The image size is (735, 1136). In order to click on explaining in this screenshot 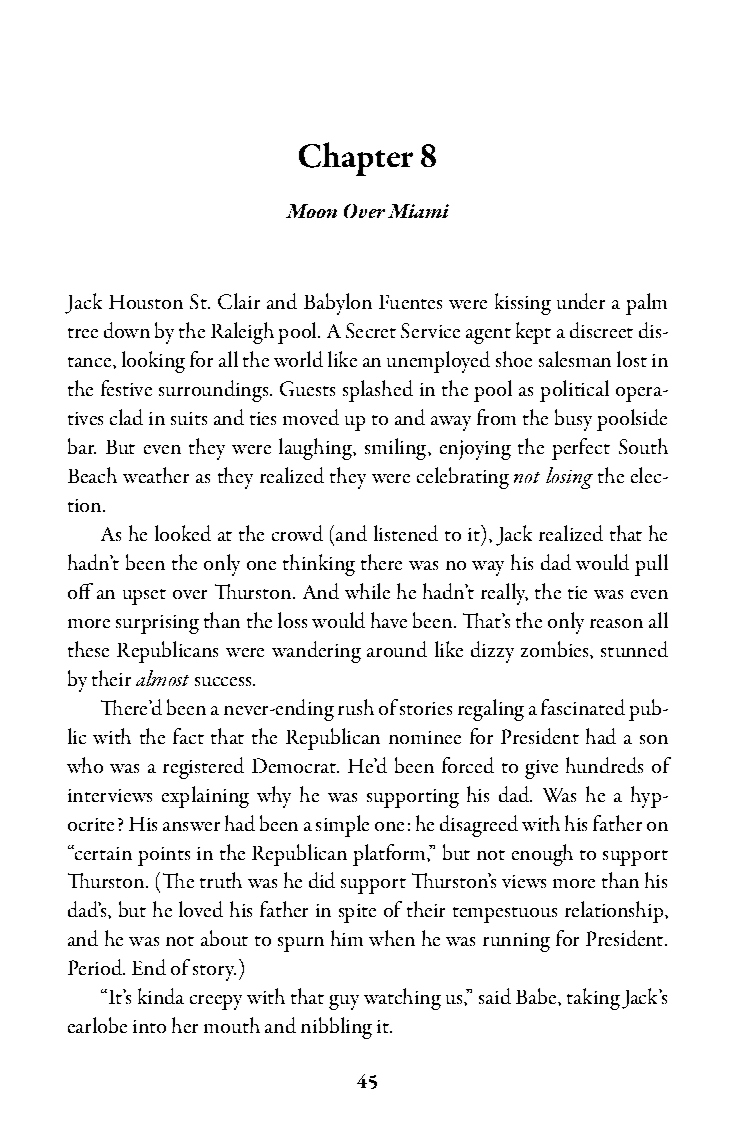, I will do `click(205, 797)`.
